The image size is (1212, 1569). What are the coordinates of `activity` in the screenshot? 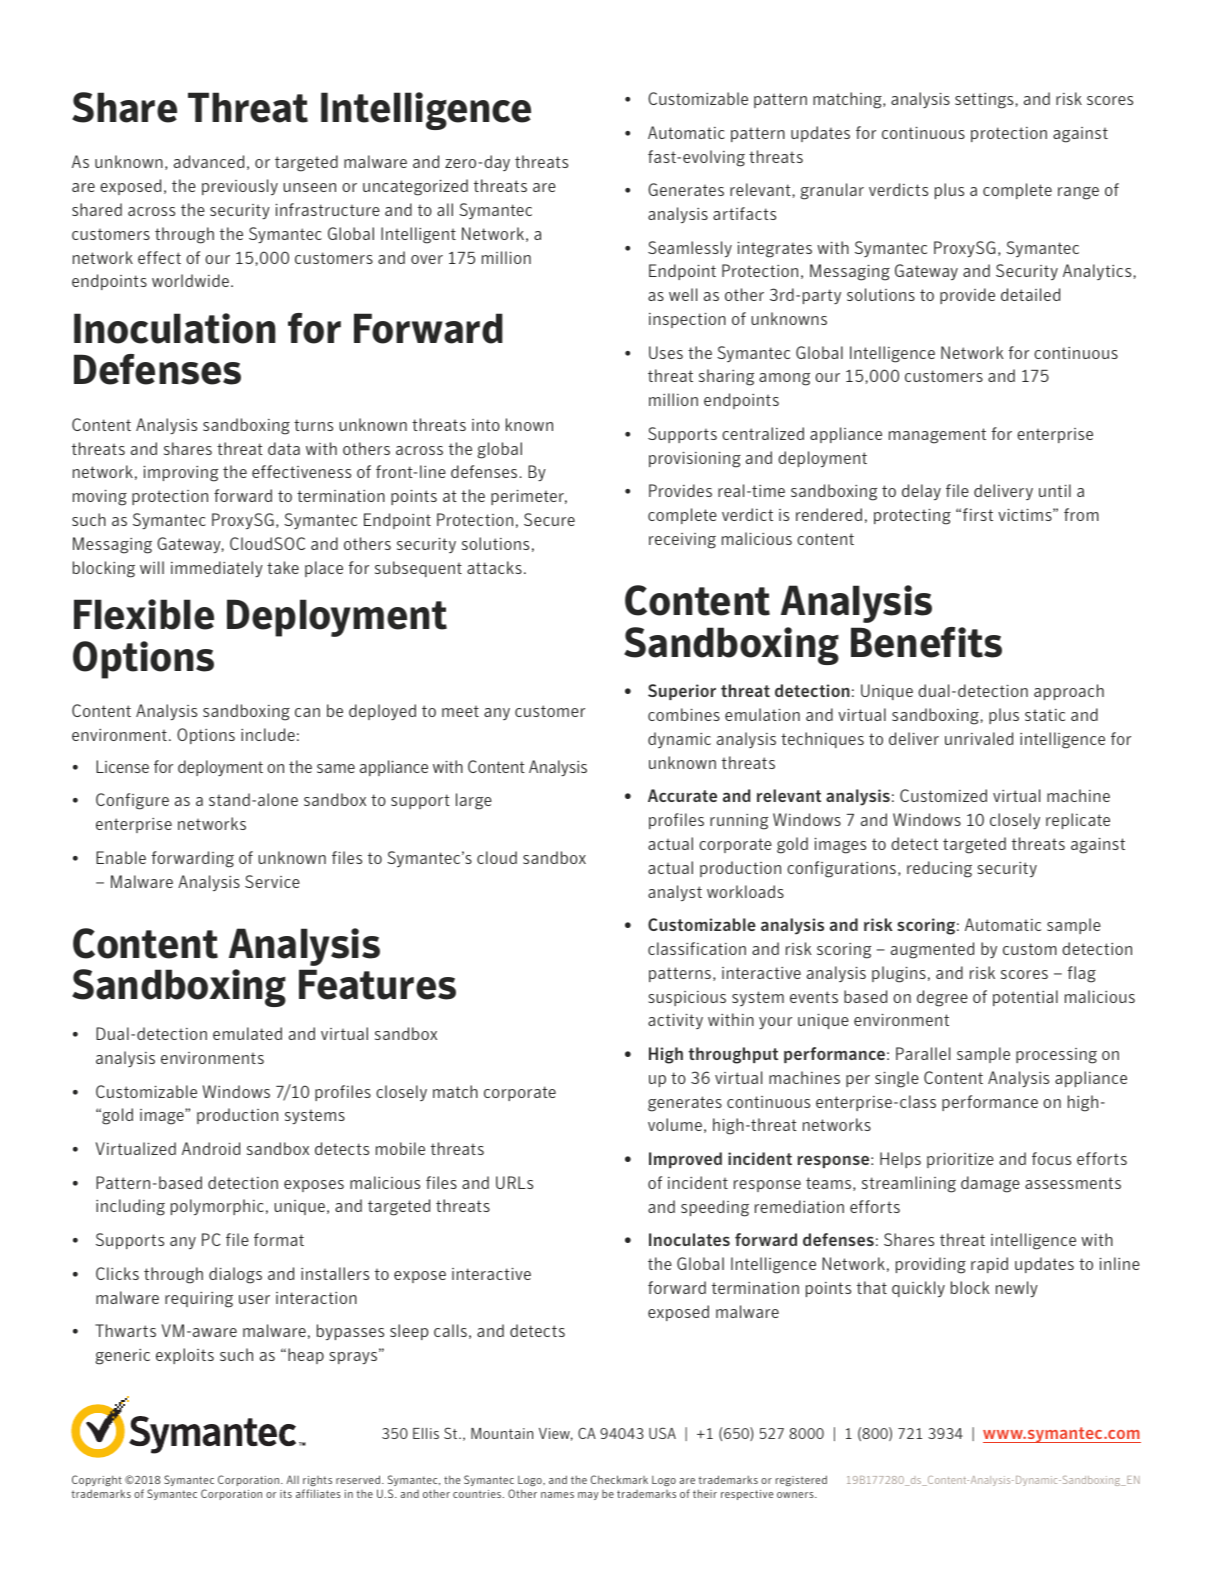 It's located at (675, 1021).
